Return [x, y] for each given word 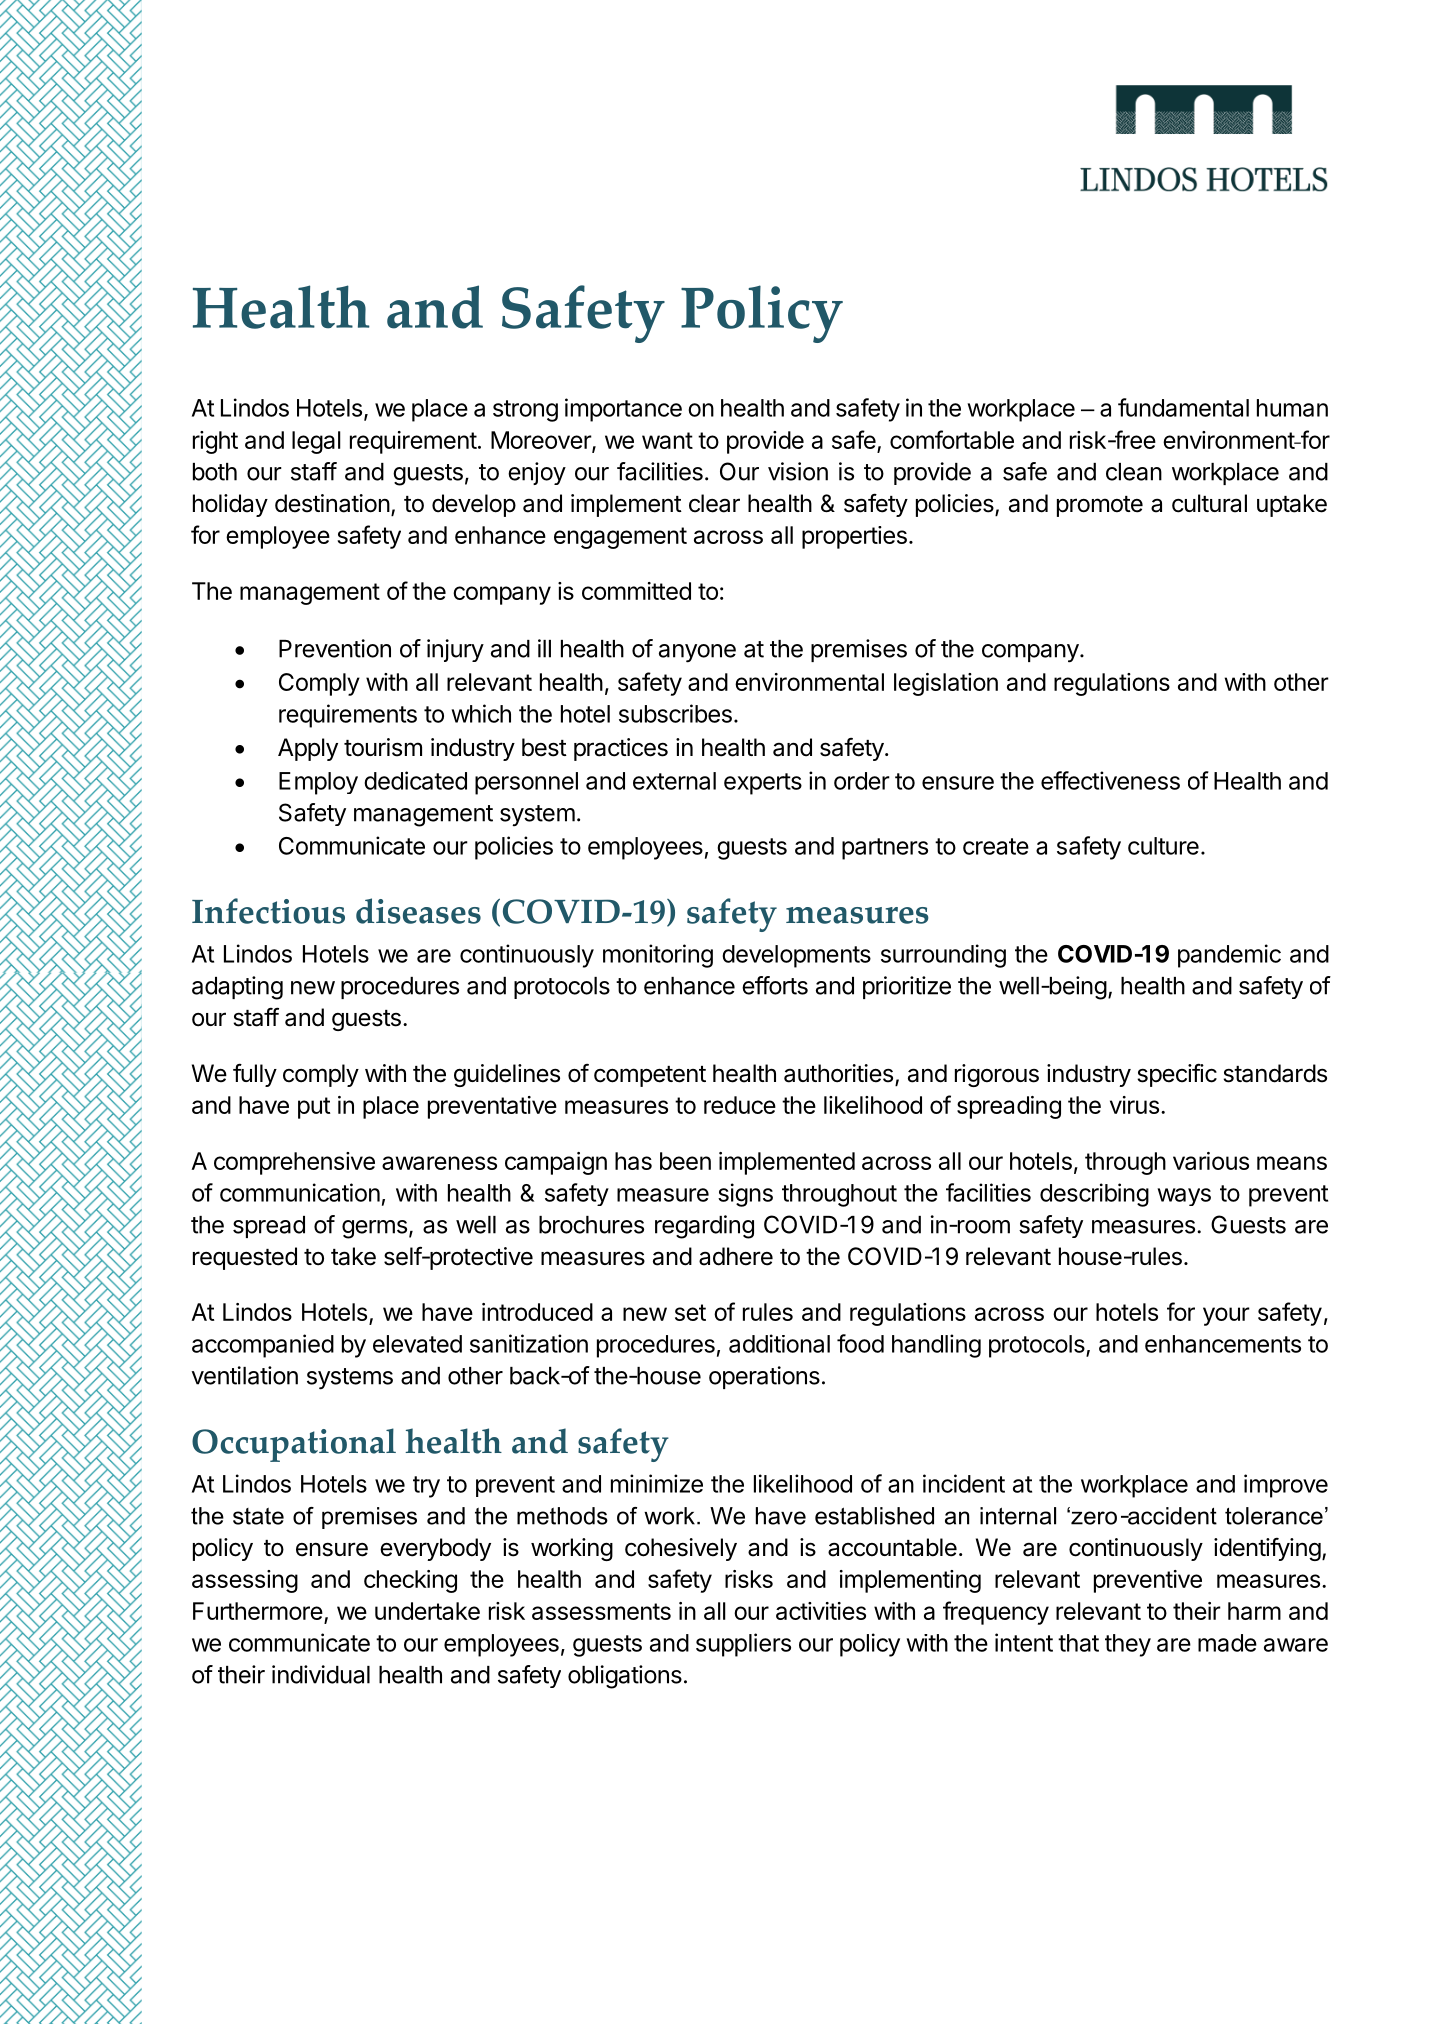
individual [321, 1674]
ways [1184, 1197]
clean [1134, 472]
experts [763, 784]
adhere [736, 1256]
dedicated [415, 780]
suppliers [743, 1645]
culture [1163, 846]
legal [316, 442]
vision [798, 471]
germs [374, 1229]
